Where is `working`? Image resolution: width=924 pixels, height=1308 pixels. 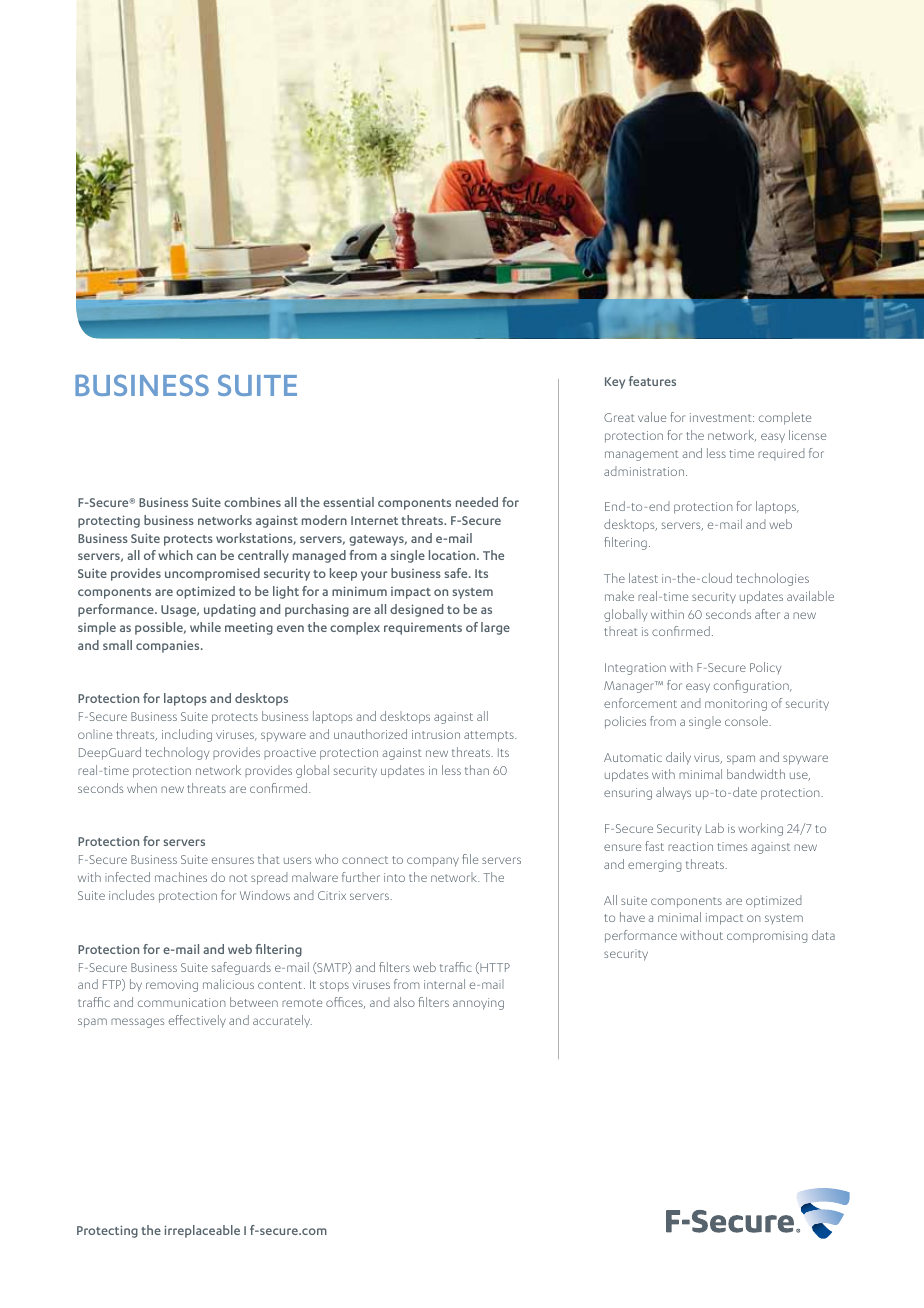
working is located at coordinates (760, 829).
